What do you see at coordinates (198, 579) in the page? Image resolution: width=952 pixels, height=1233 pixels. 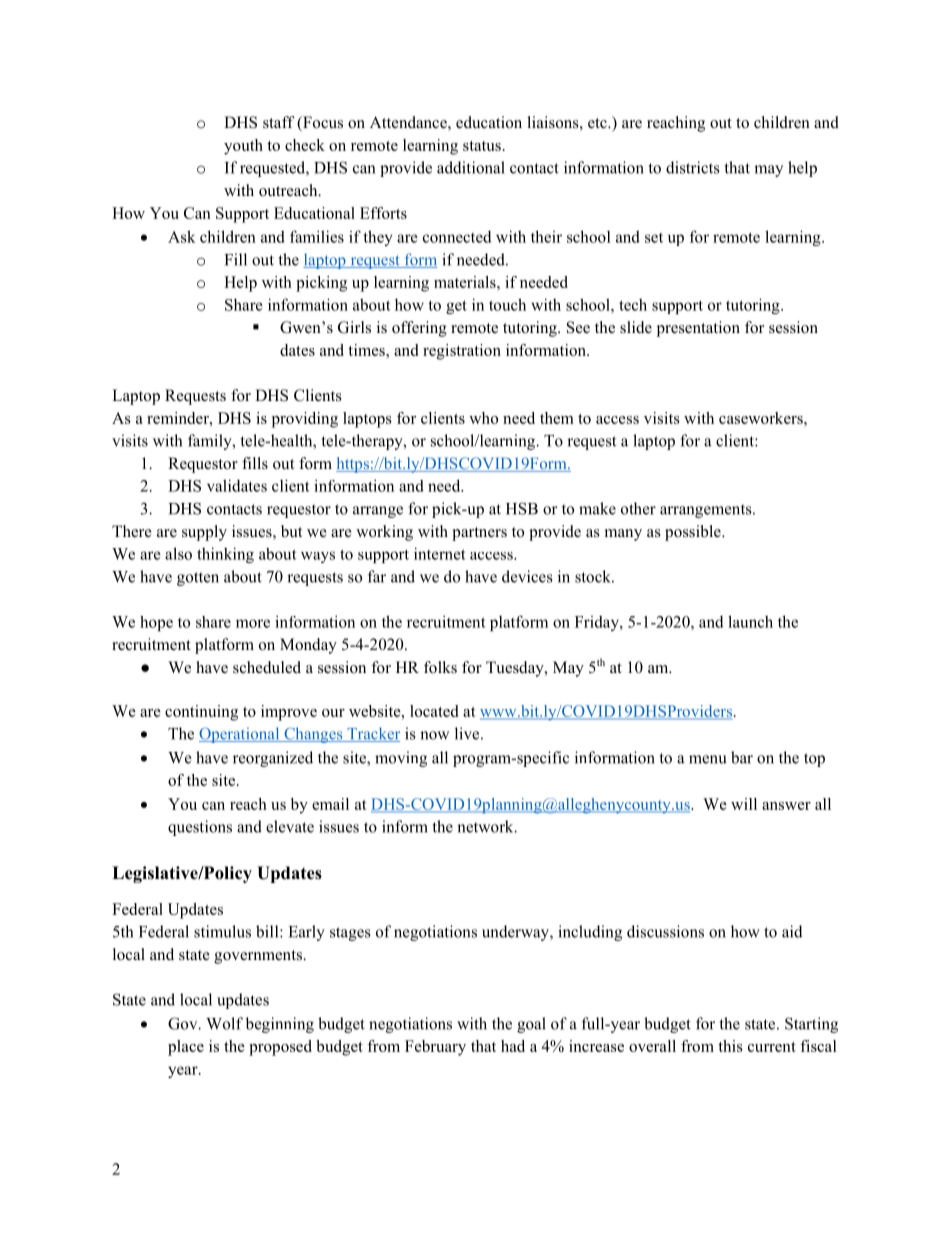 I see `gotten` at bounding box center [198, 579].
